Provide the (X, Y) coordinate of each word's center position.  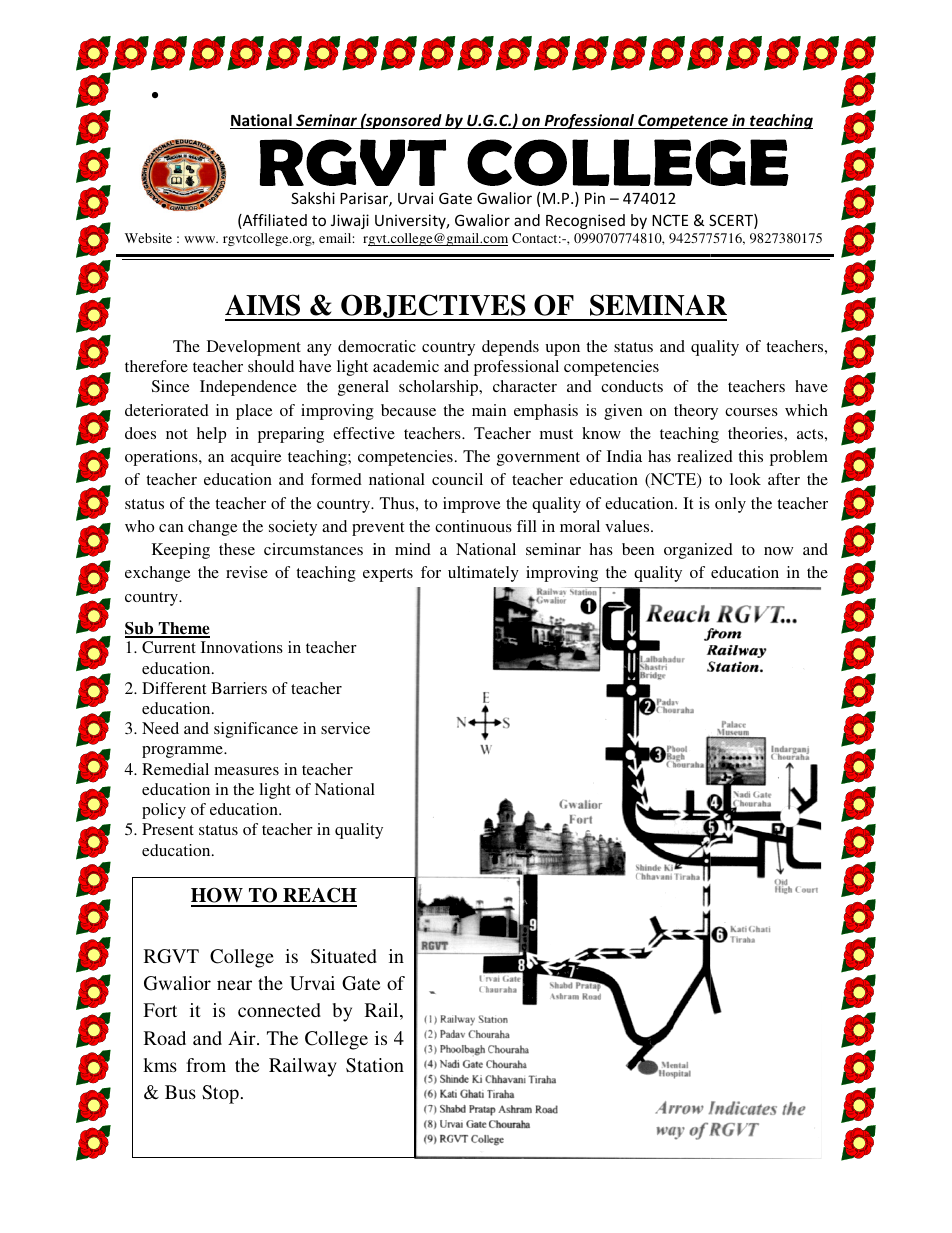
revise (247, 572)
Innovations (242, 647)
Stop (220, 1094)
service (345, 728)
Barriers (239, 688)
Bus (180, 1092)
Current (169, 647)
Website (148, 238)
